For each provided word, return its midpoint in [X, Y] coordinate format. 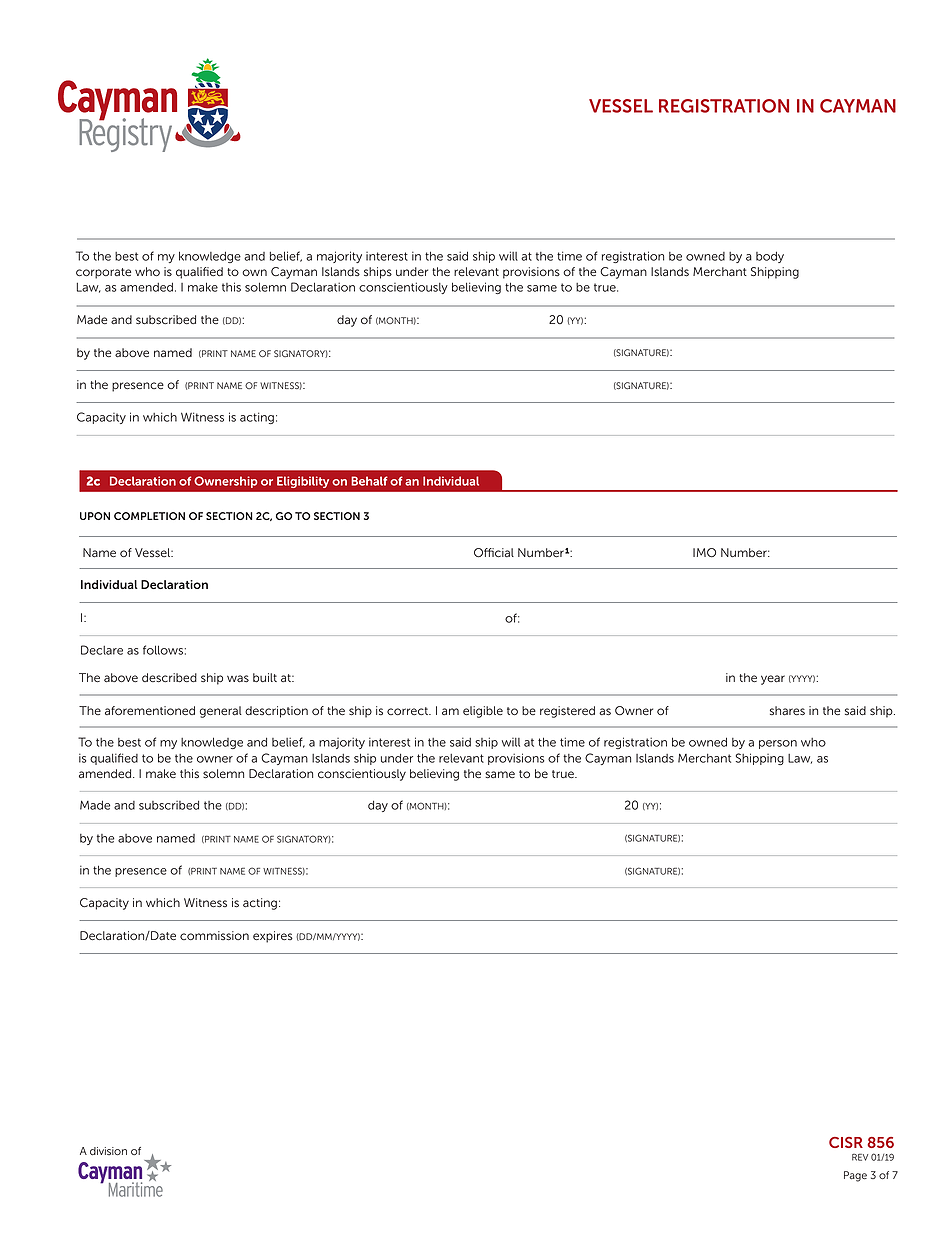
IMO [704, 553]
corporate [103, 273]
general [221, 712]
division [108, 1151]
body [770, 257]
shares [787, 711]
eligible [483, 712]
